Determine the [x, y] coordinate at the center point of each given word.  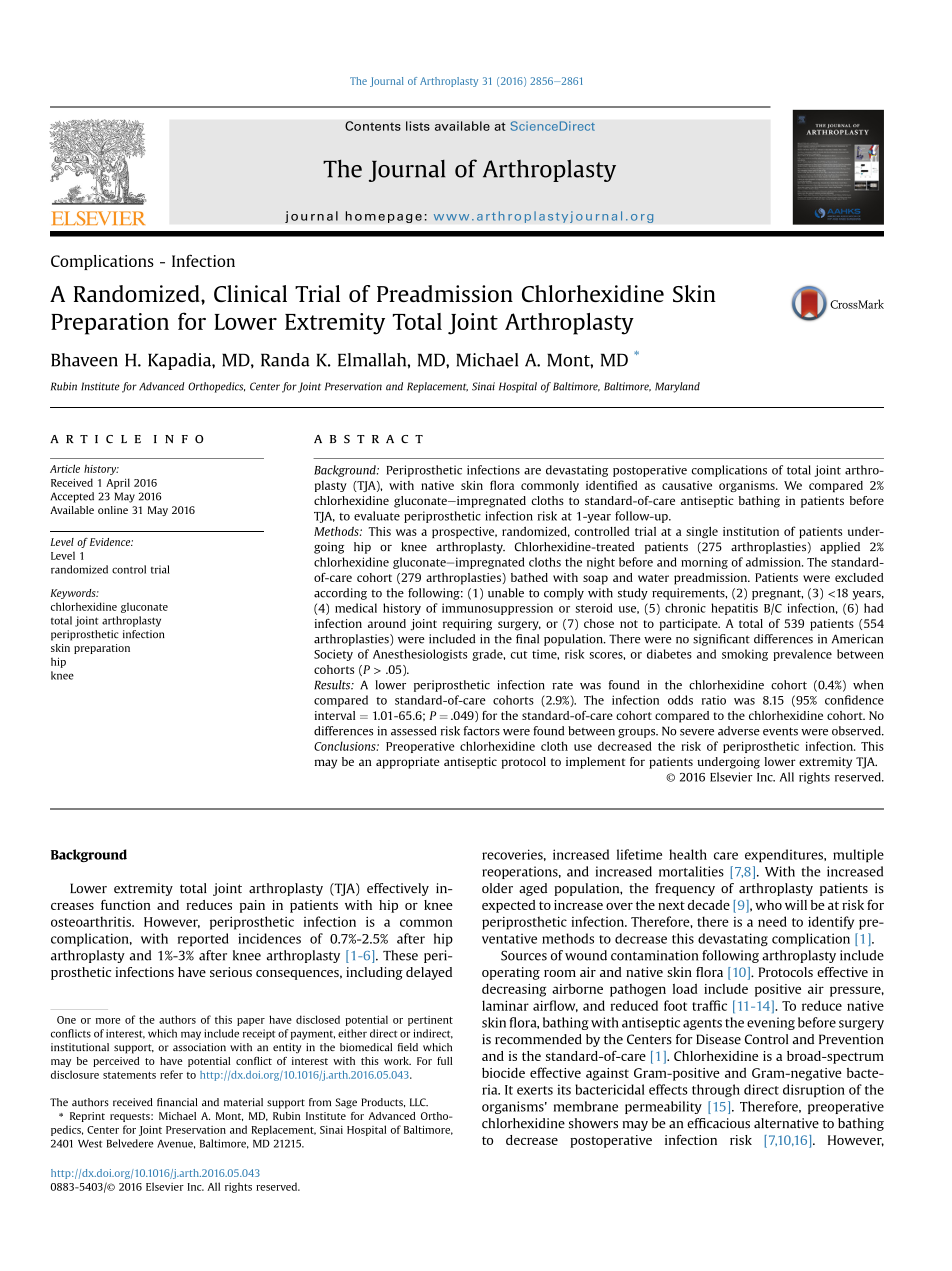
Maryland [677, 387]
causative [687, 485]
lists [418, 126]
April [118, 483]
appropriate [407, 763]
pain [252, 906]
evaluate [377, 516]
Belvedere [130, 1143]
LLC [419, 1102]
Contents [373, 126]
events [780, 731]
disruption [814, 1091]
